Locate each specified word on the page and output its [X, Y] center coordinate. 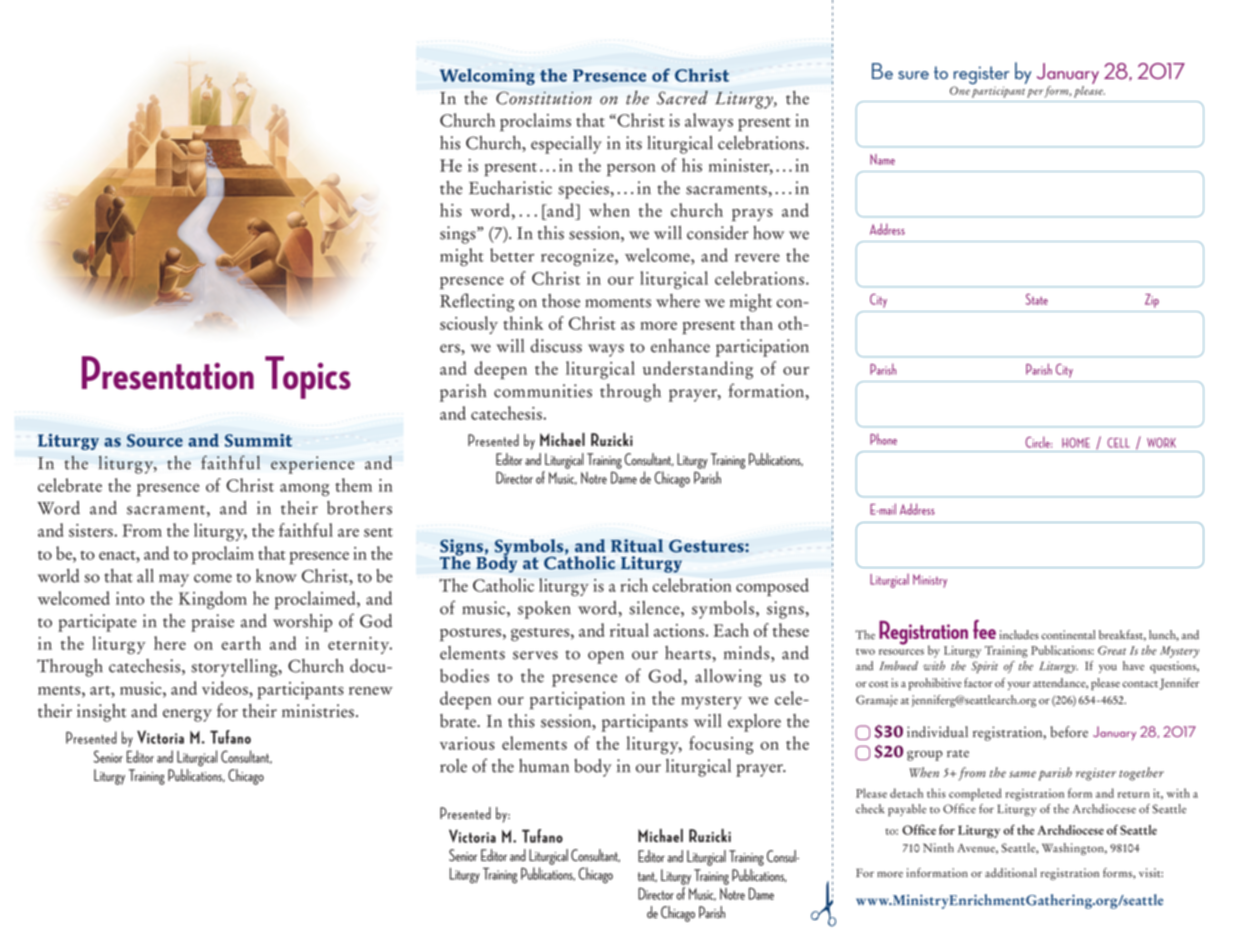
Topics [308, 377]
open [606, 657]
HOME [1076, 443]
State [1037, 299]
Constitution [544, 98]
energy [187, 715]
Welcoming [487, 76]
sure [913, 75]
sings [459, 235]
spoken [544, 610]
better [512, 255]
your [1019, 686]
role [453, 766]
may [174, 580]
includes [1019, 635]
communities [543, 391]
